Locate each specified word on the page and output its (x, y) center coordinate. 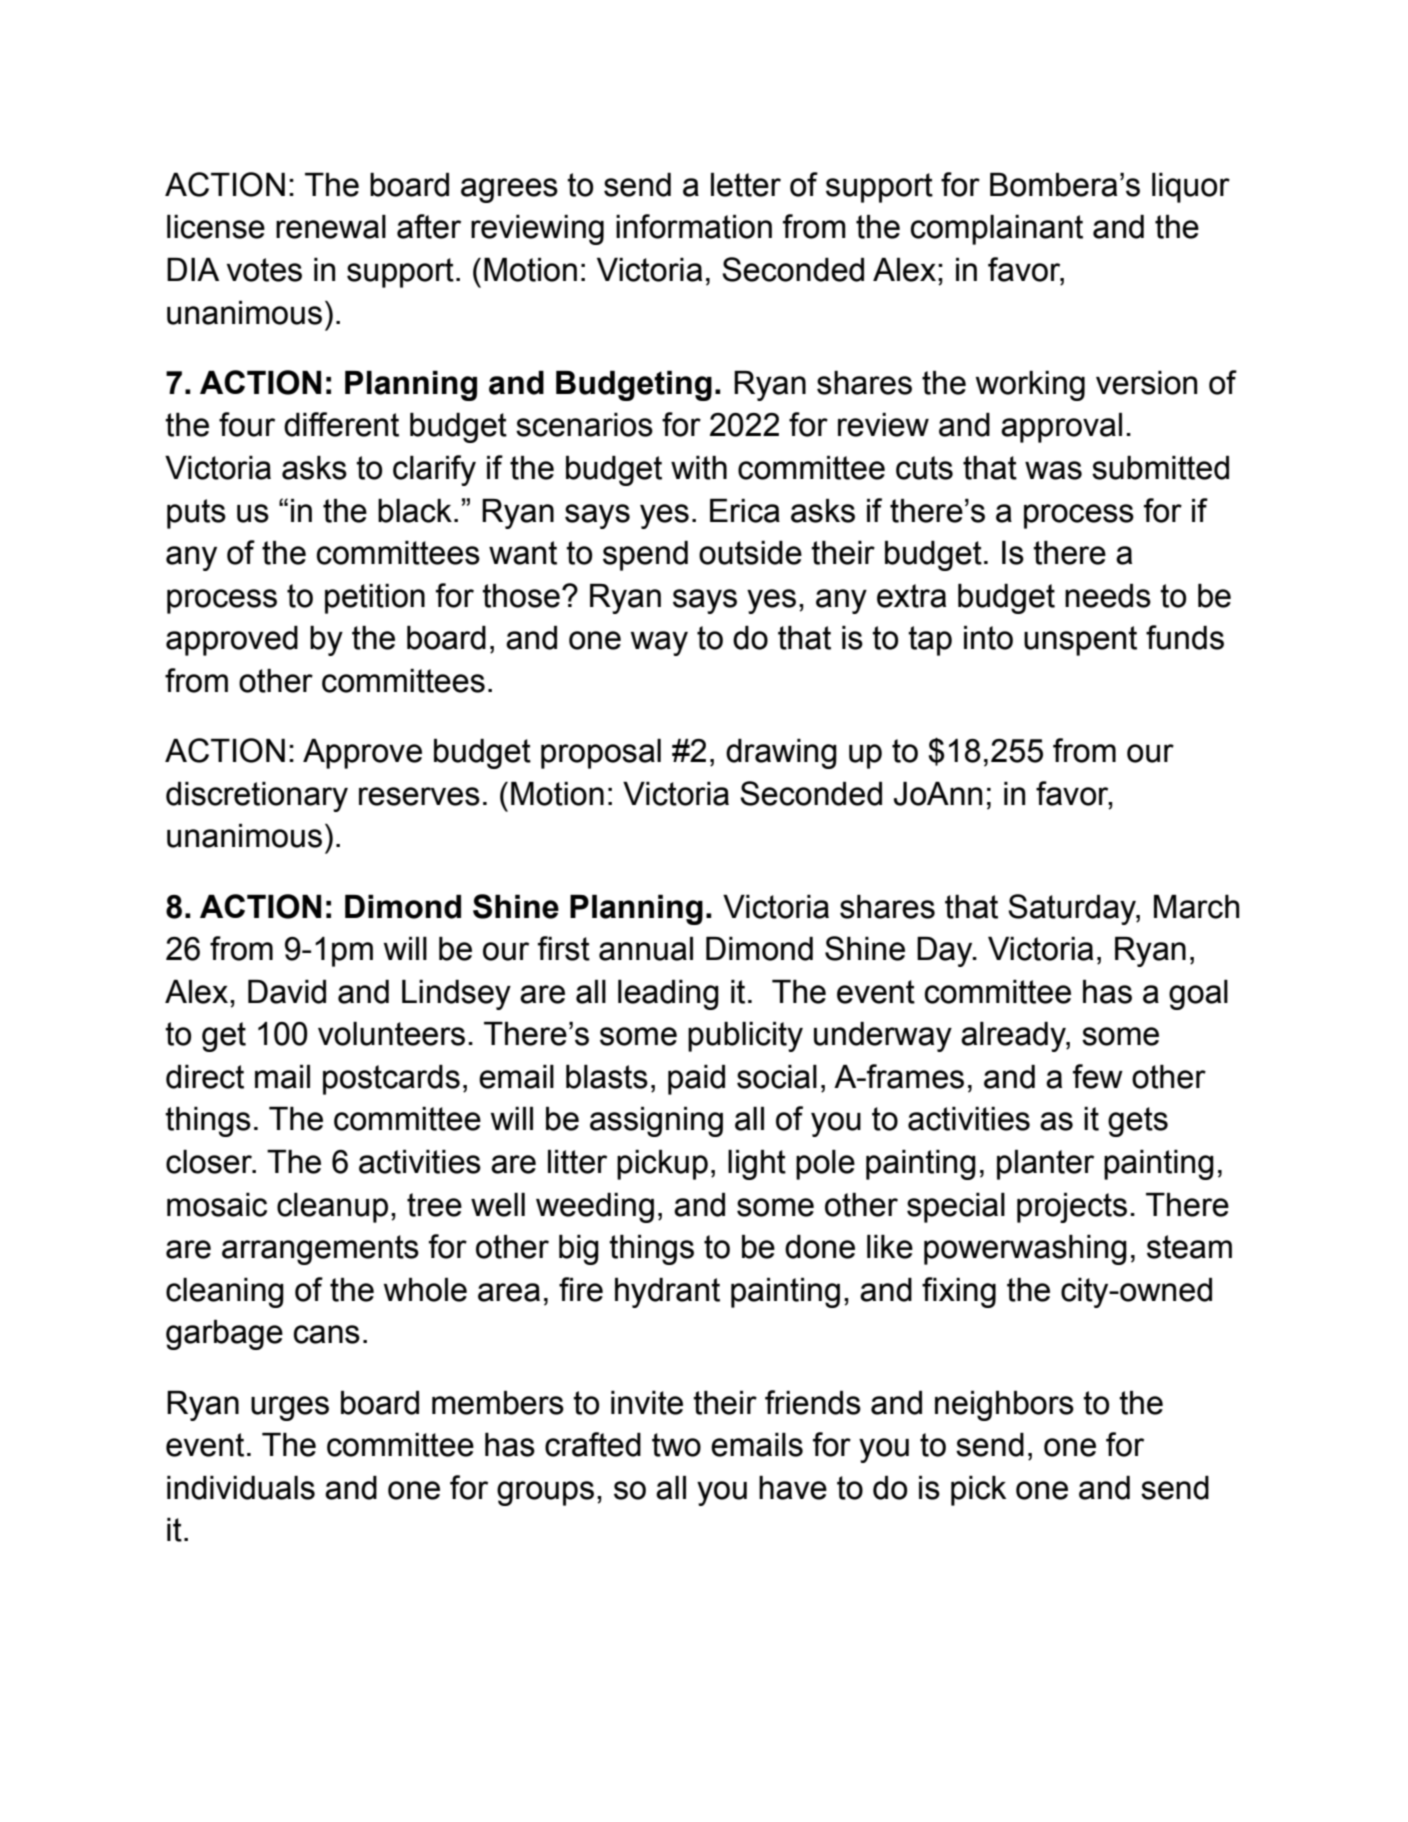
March (1197, 907)
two (676, 1445)
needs (1108, 596)
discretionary (257, 797)
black (415, 511)
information (694, 226)
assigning (656, 1122)
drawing (781, 754)
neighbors (1004, 1406)
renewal (331, 227)
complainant (997, 230)
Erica (745, 511)
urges (290, 1408)
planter (1045, 1165)
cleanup (332, 1208)
